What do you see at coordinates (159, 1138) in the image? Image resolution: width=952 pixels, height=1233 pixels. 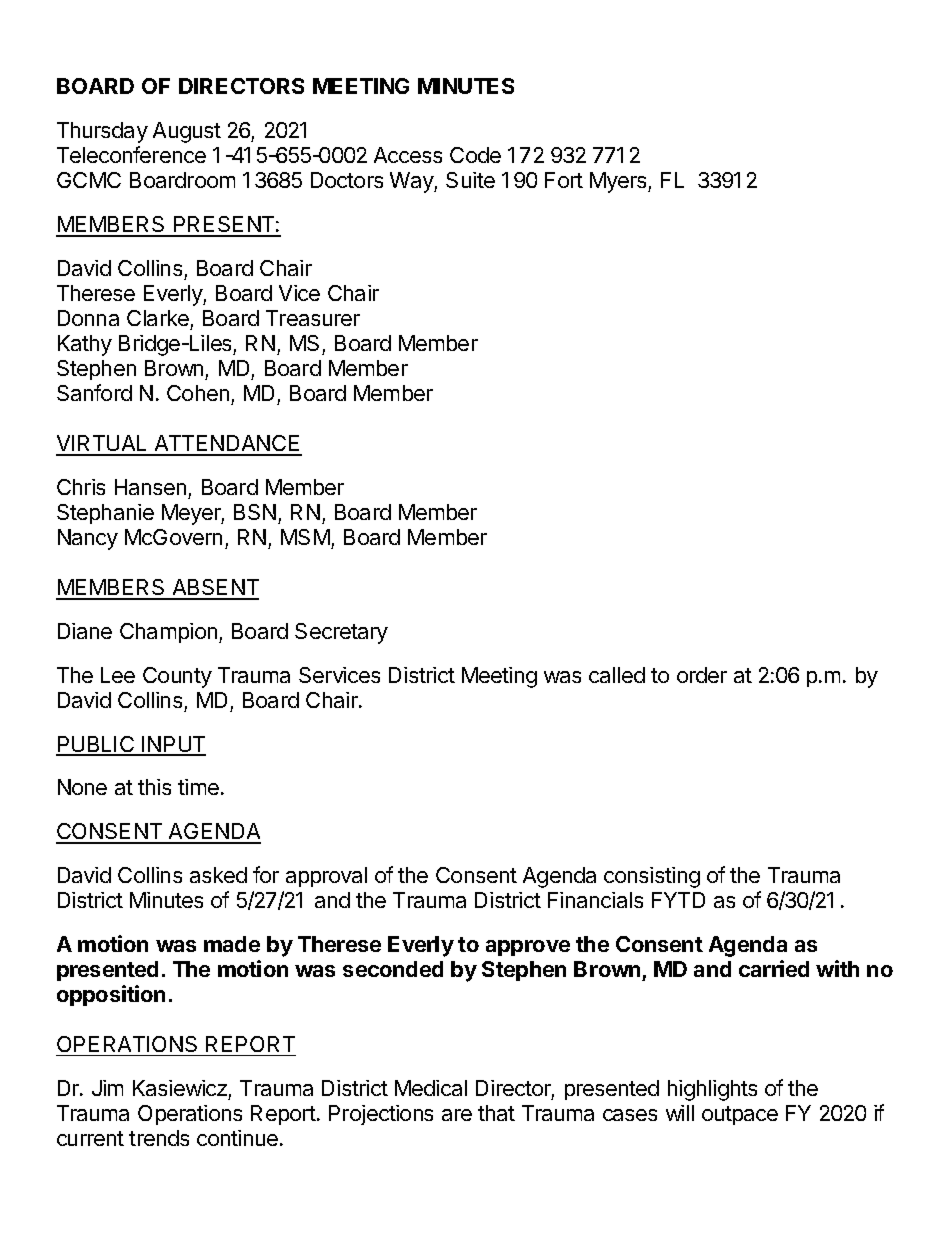 I see `trends` at bounding box center [159, 1138].
